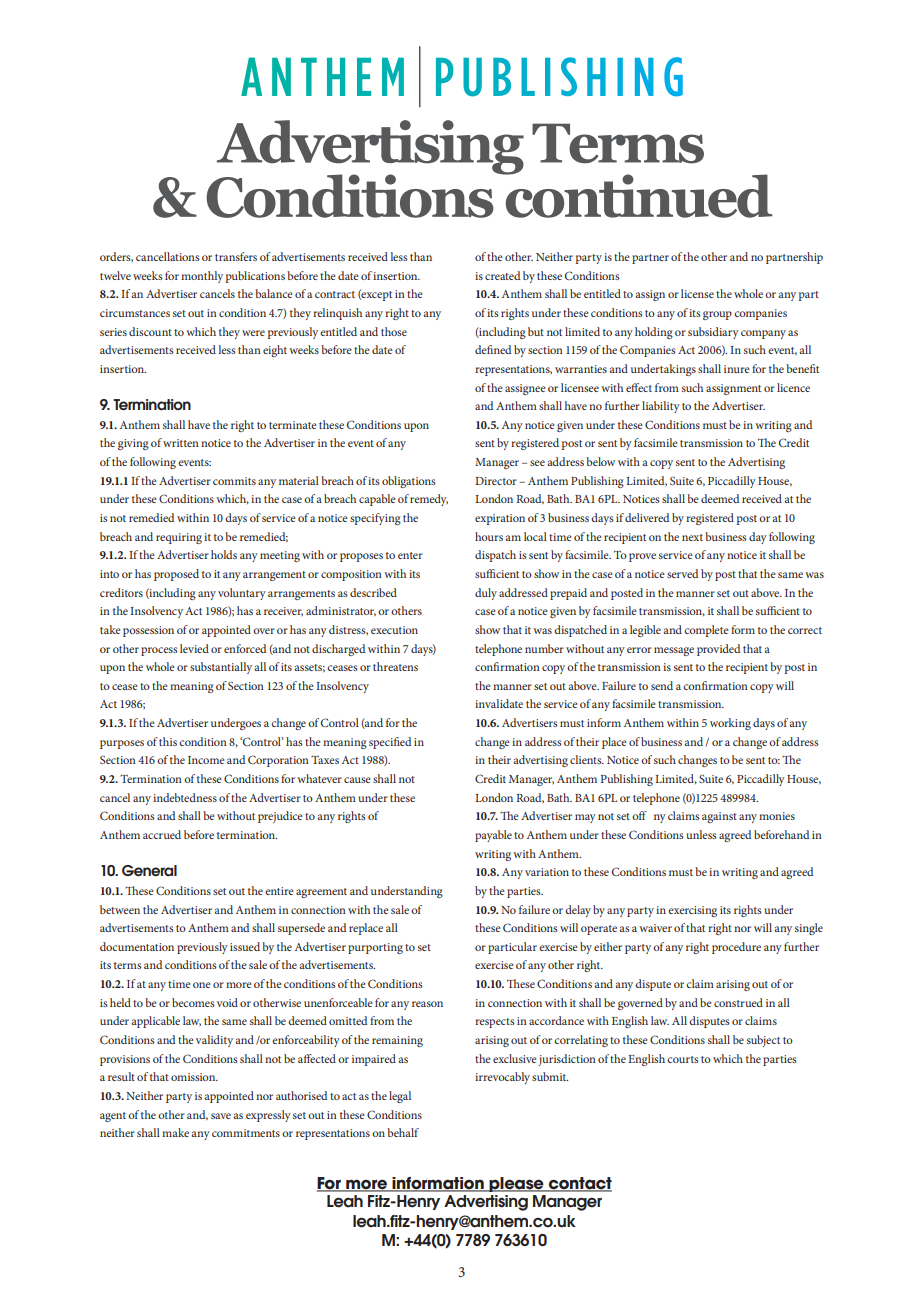 The height and width of the screenshot is (1308, 924). What do you see at coordinates (181, 443) in the screenshot?
I see `written` at bounding box center [181, 443].
